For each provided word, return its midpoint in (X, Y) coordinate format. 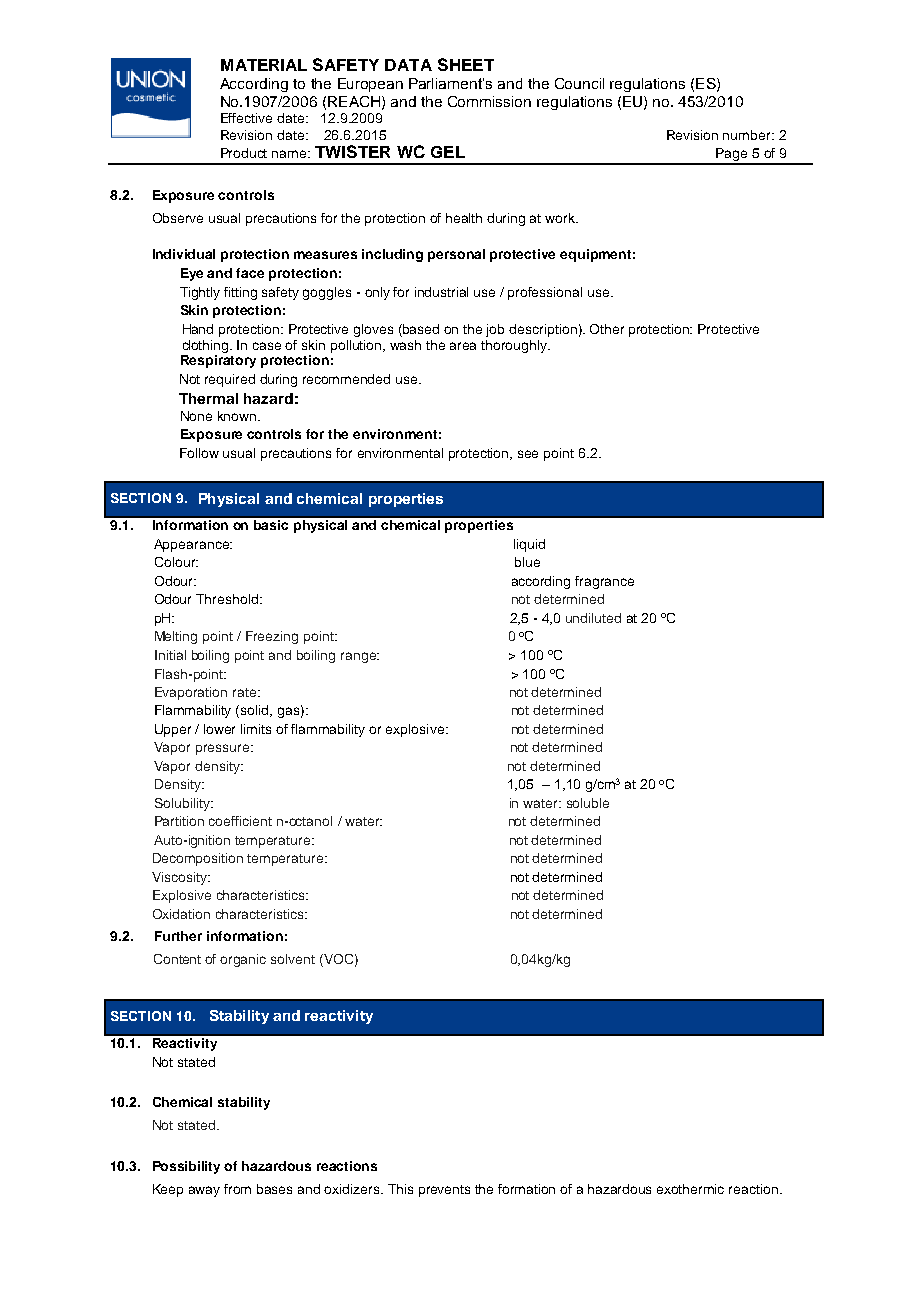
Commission (489, 101)
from (237, 1189)
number (748, 135)
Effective (246, 118)
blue (527, 562)
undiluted (593, 618)
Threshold (228, 599)
